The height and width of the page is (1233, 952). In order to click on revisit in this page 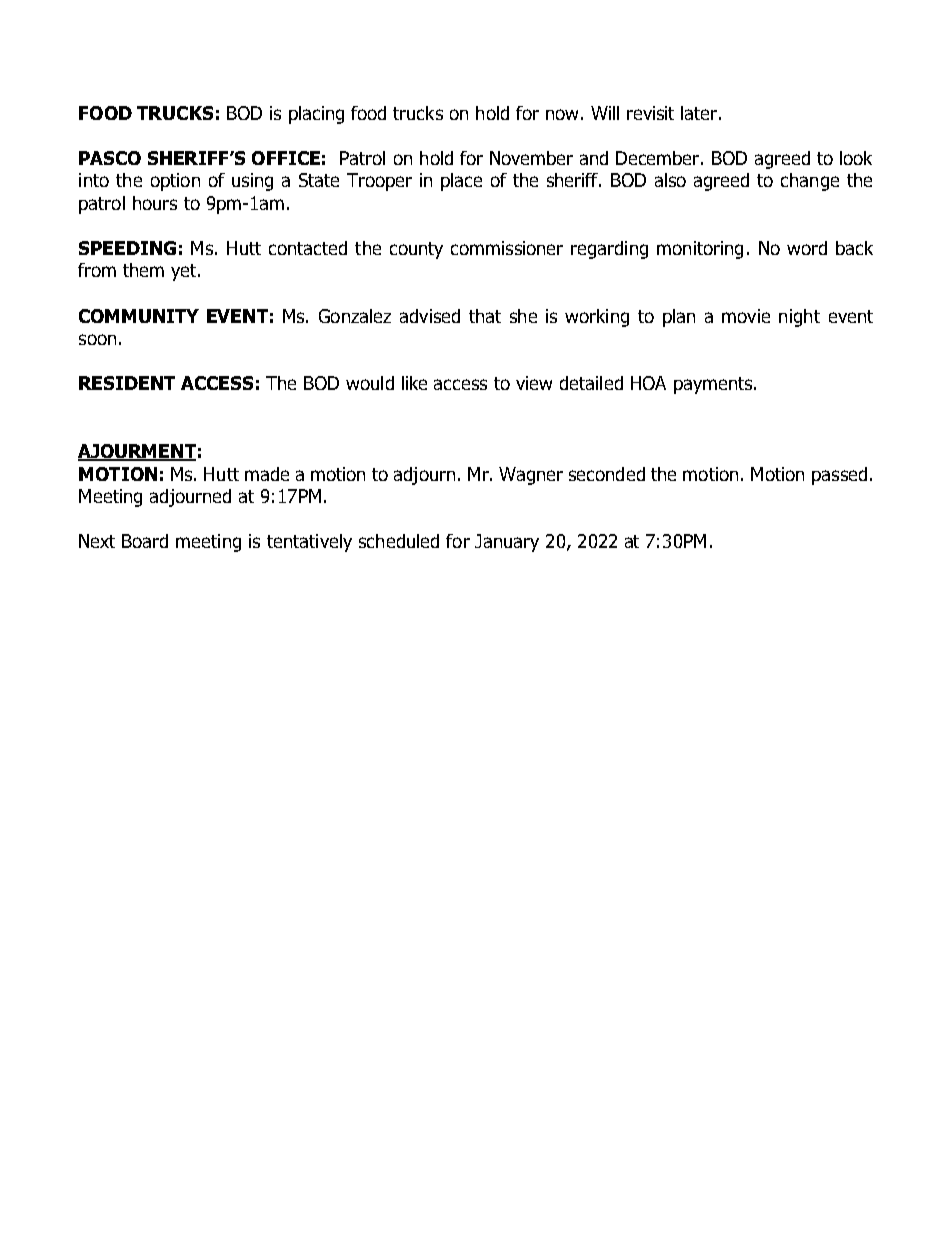, I will do `click(650, 113)`.
